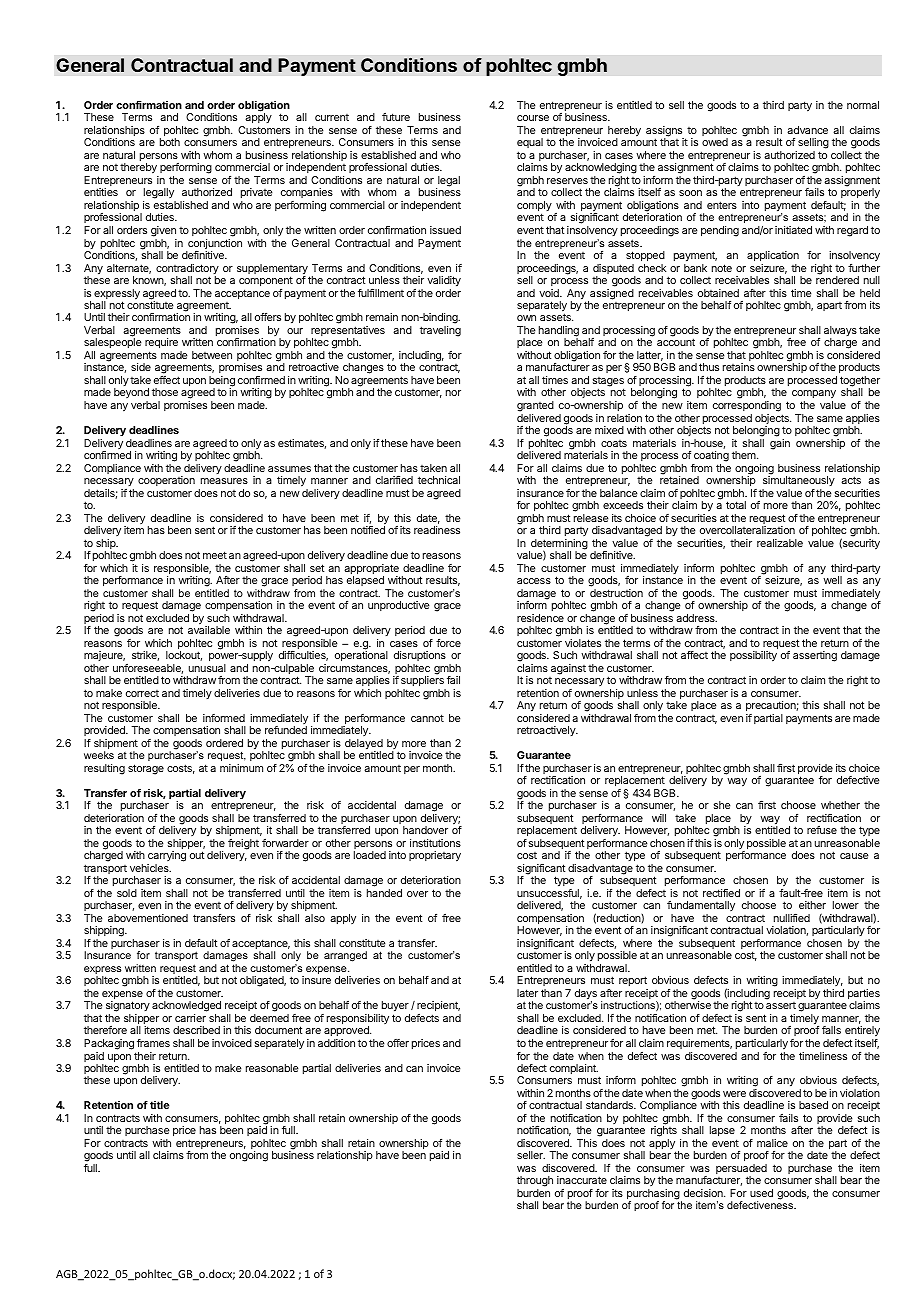 This screenshot has height=1308, width=924. Describe the element at coordinates (736, 505) in the screenshot. I see `total` at that location.
